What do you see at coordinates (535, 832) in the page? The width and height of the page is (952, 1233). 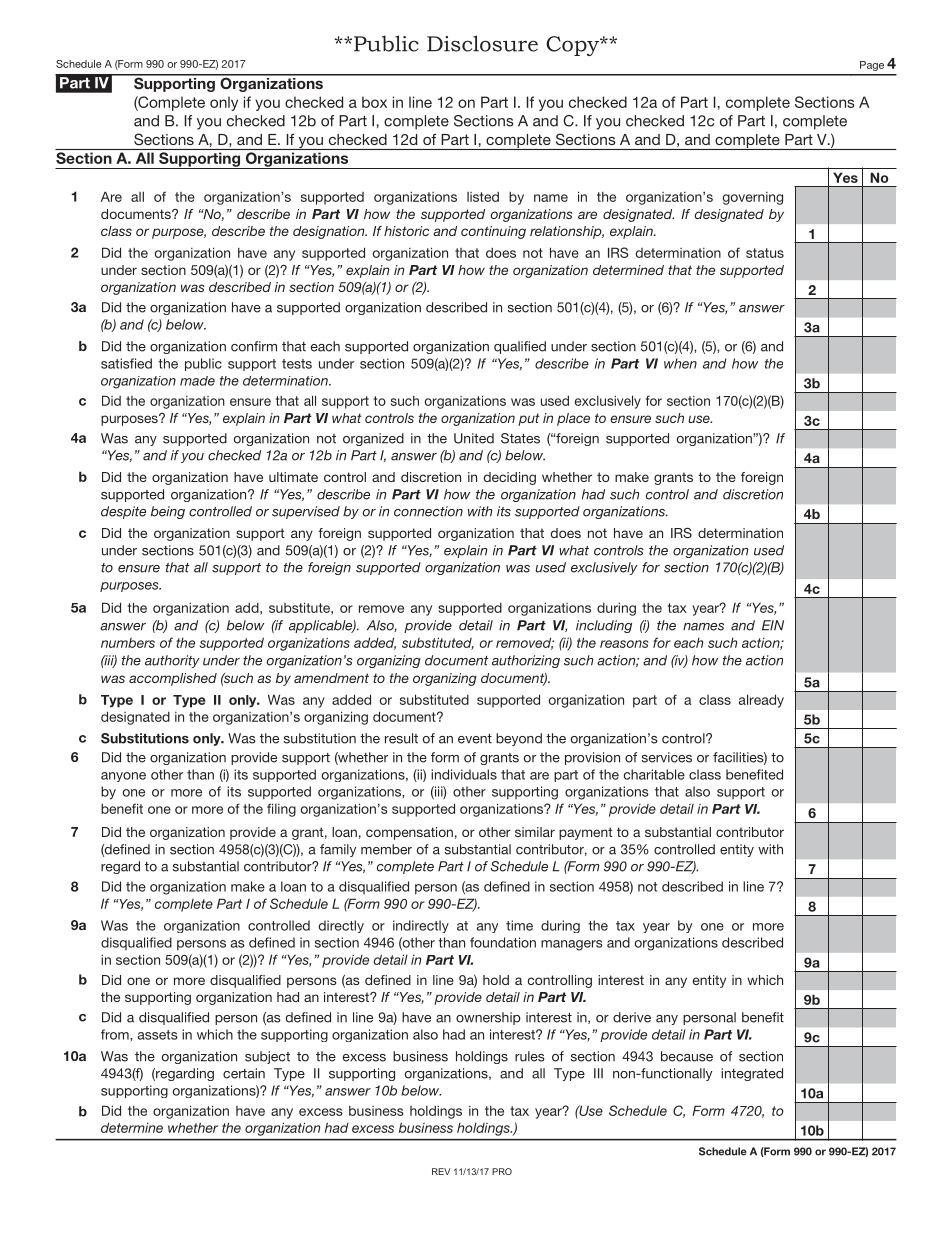 I see `similar` at bounding box center [535, 832].
